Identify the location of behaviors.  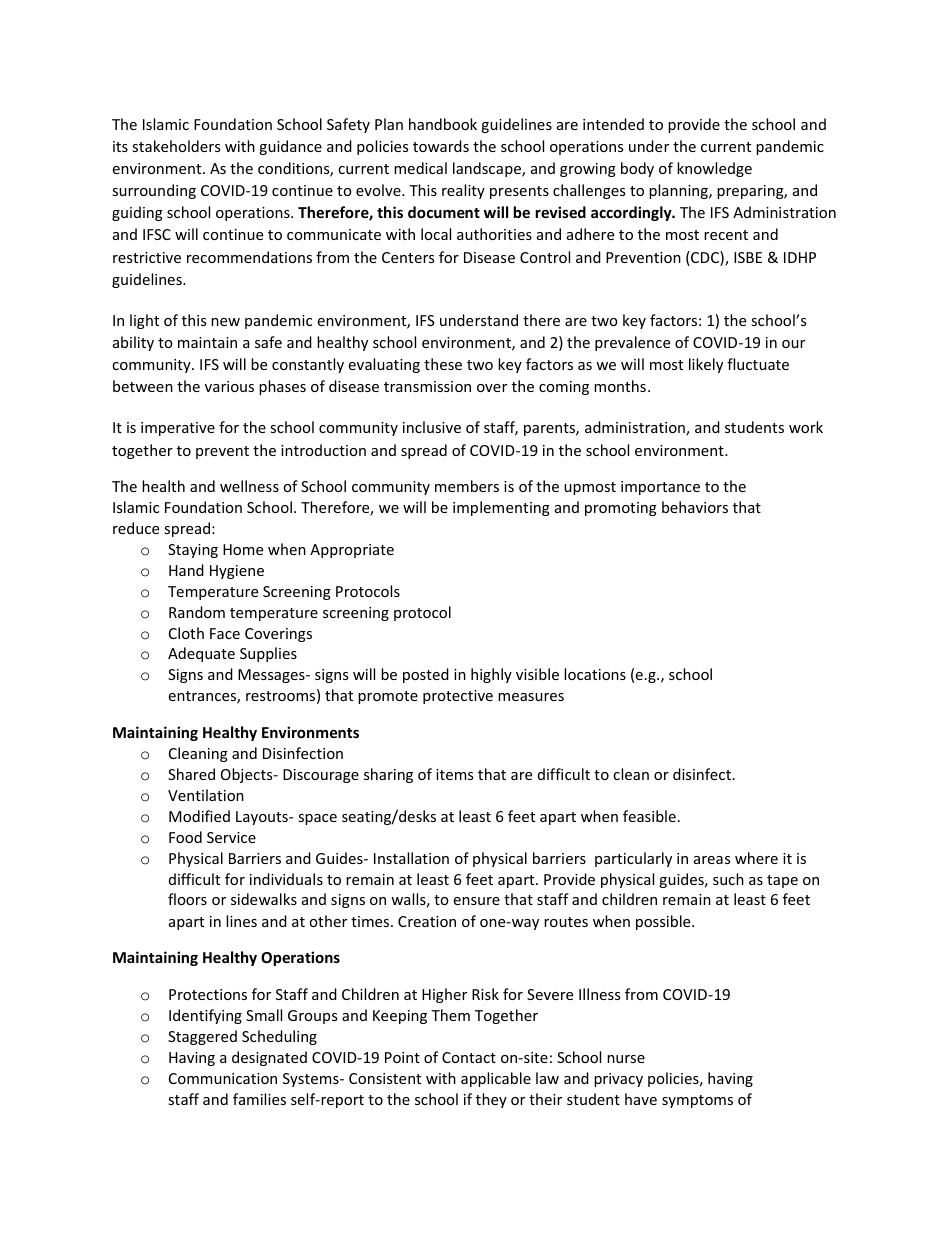
(695, 507).
